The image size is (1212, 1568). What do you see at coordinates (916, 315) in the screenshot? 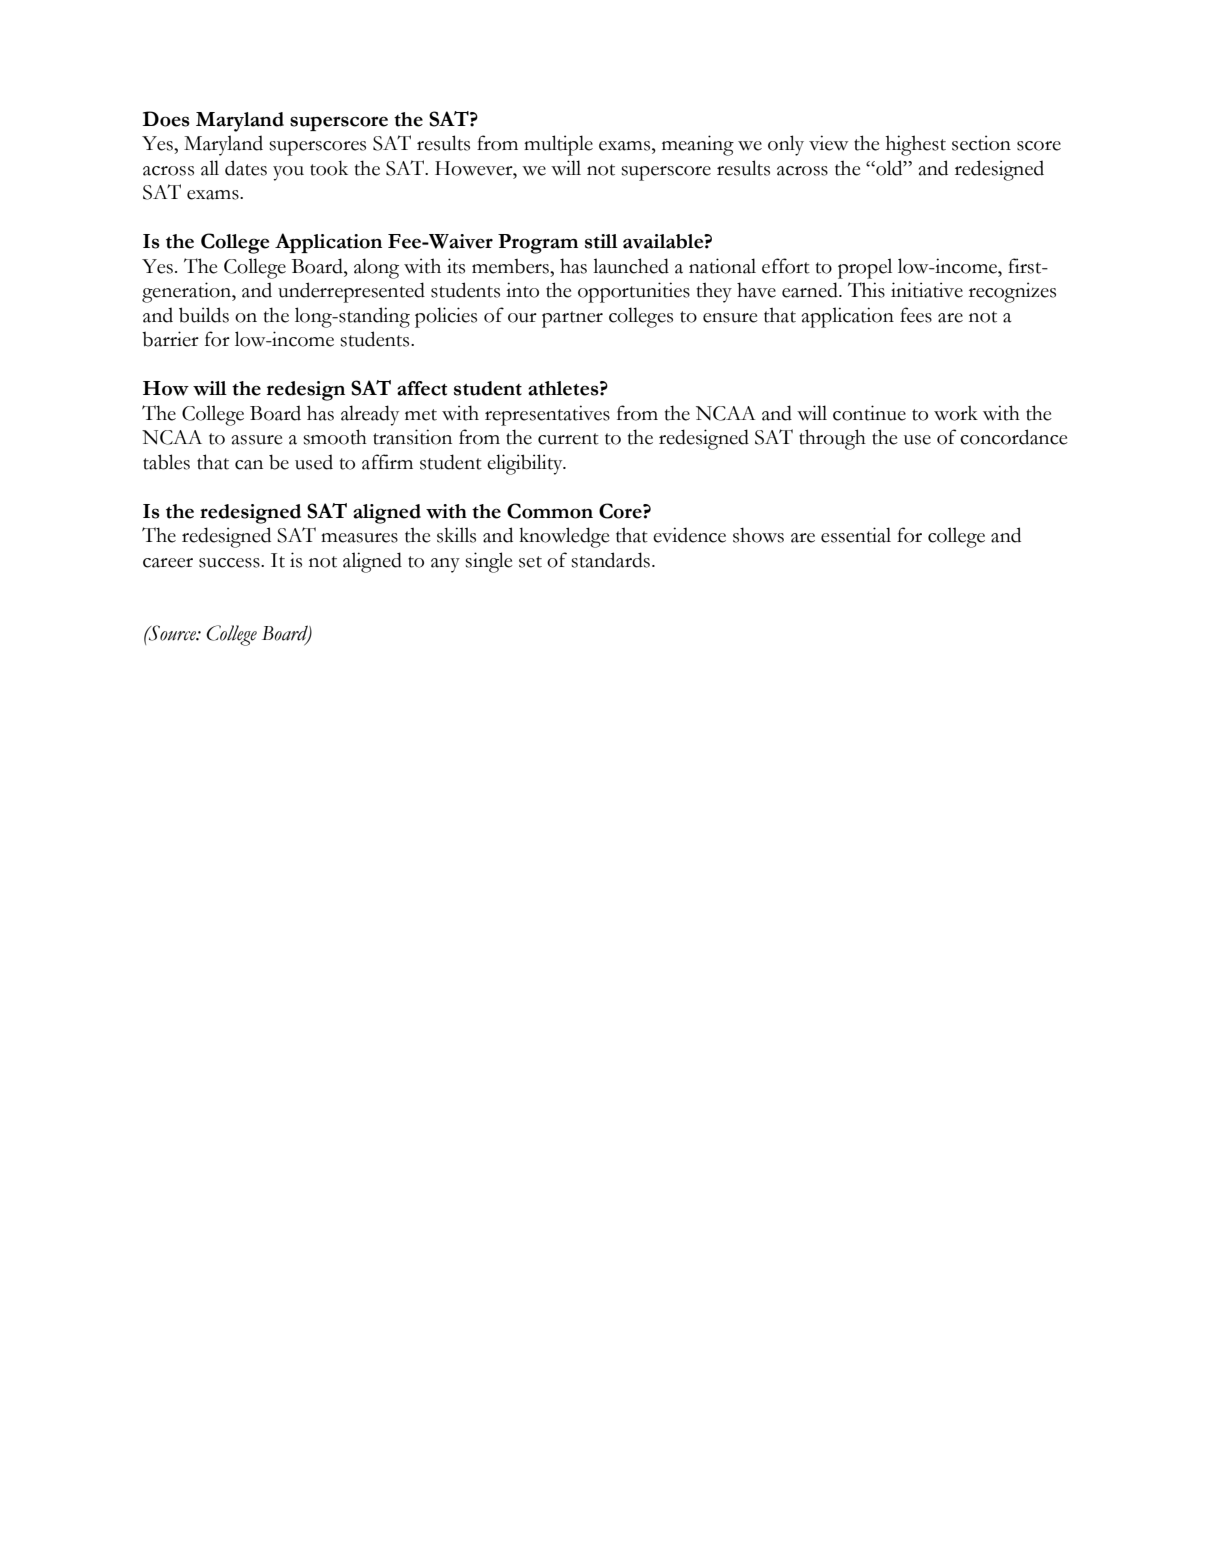
I see `fees` at bounding box center [916, 315].
